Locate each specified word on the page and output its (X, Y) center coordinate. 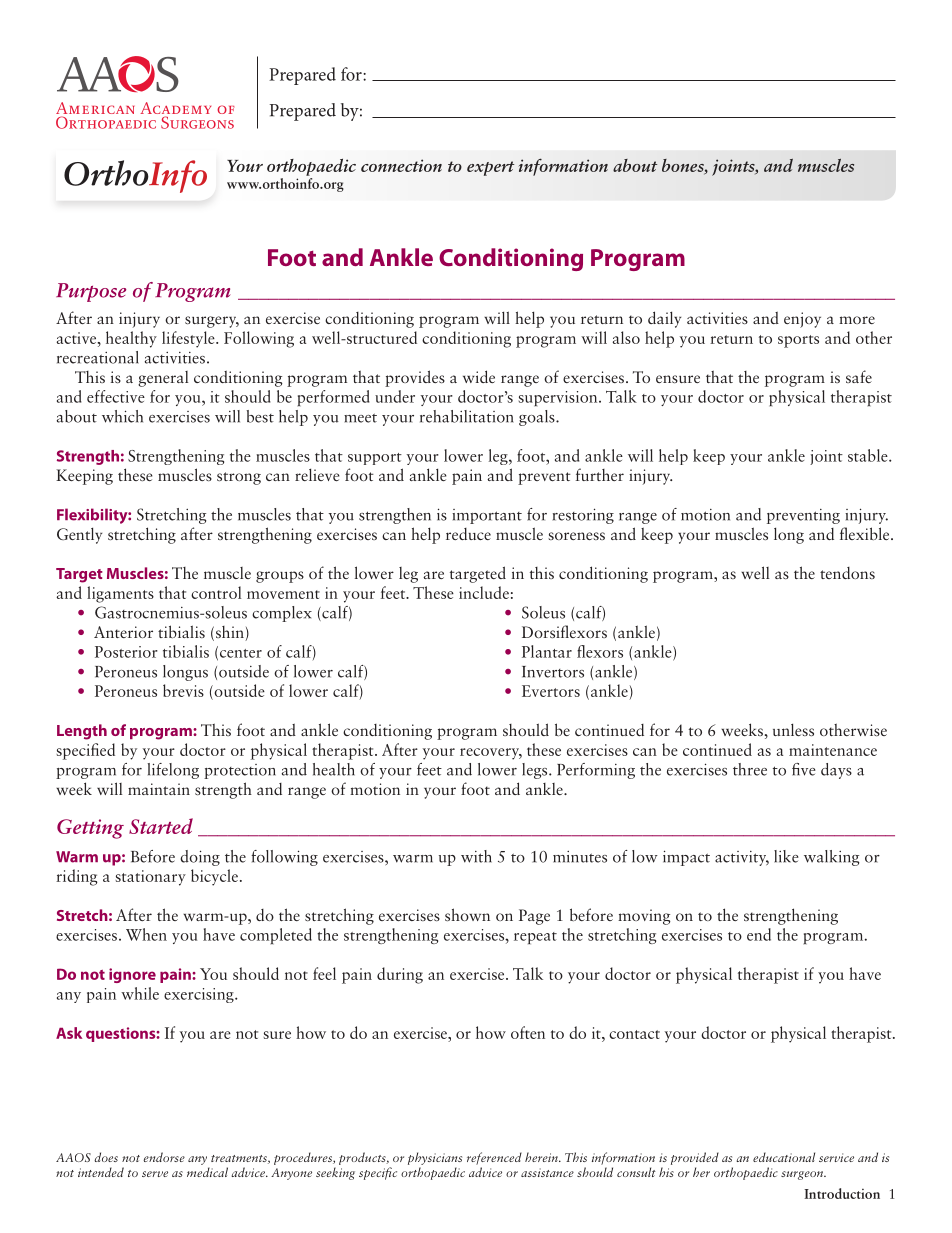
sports (798, 341)
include (484, 592)
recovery (491, 754)
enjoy (802, 320)
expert (490, 168)
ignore (132, 975)
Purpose (91, 292)
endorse (164, 1157)
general (163, 379)
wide (479, 376)
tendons (847, 573)
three (750, 769)
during (400, 975)
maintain (159, 789)
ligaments (120, 594)
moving (644, 917)
